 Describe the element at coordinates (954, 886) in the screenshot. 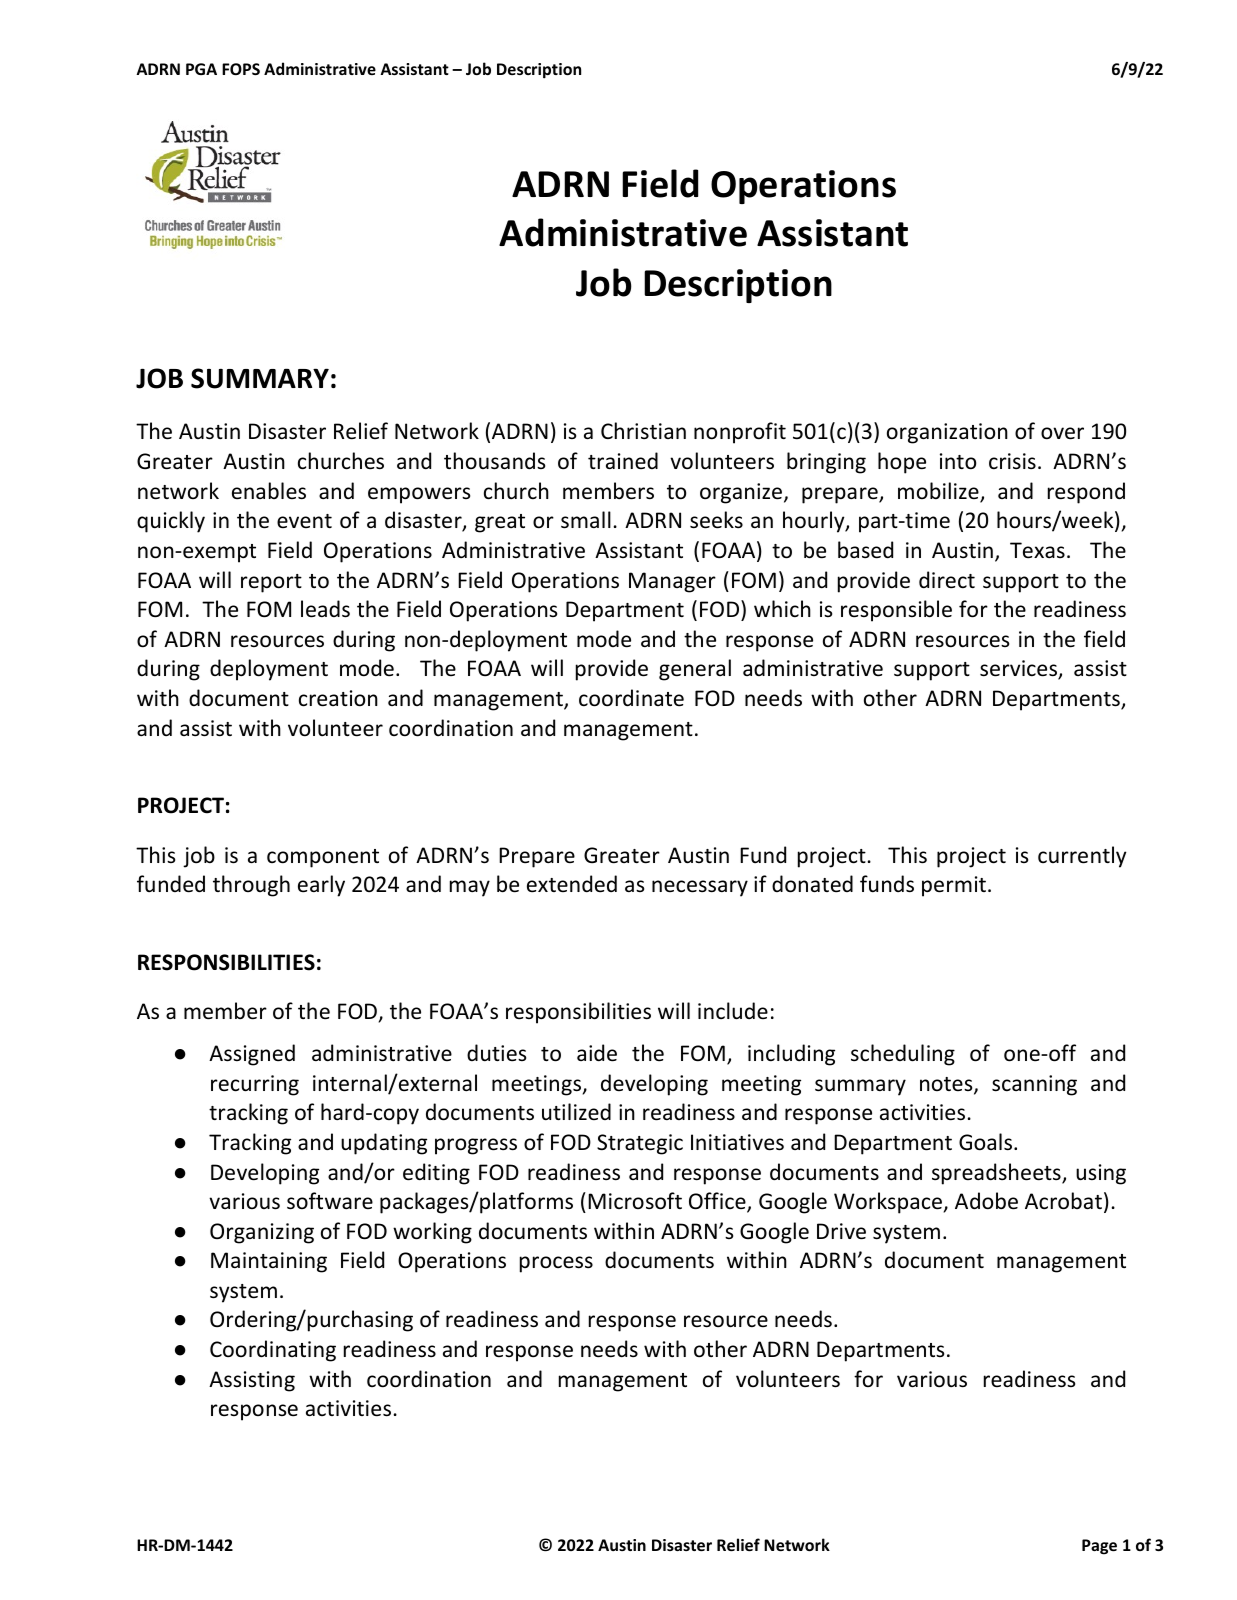

I see `permit` at that location.
